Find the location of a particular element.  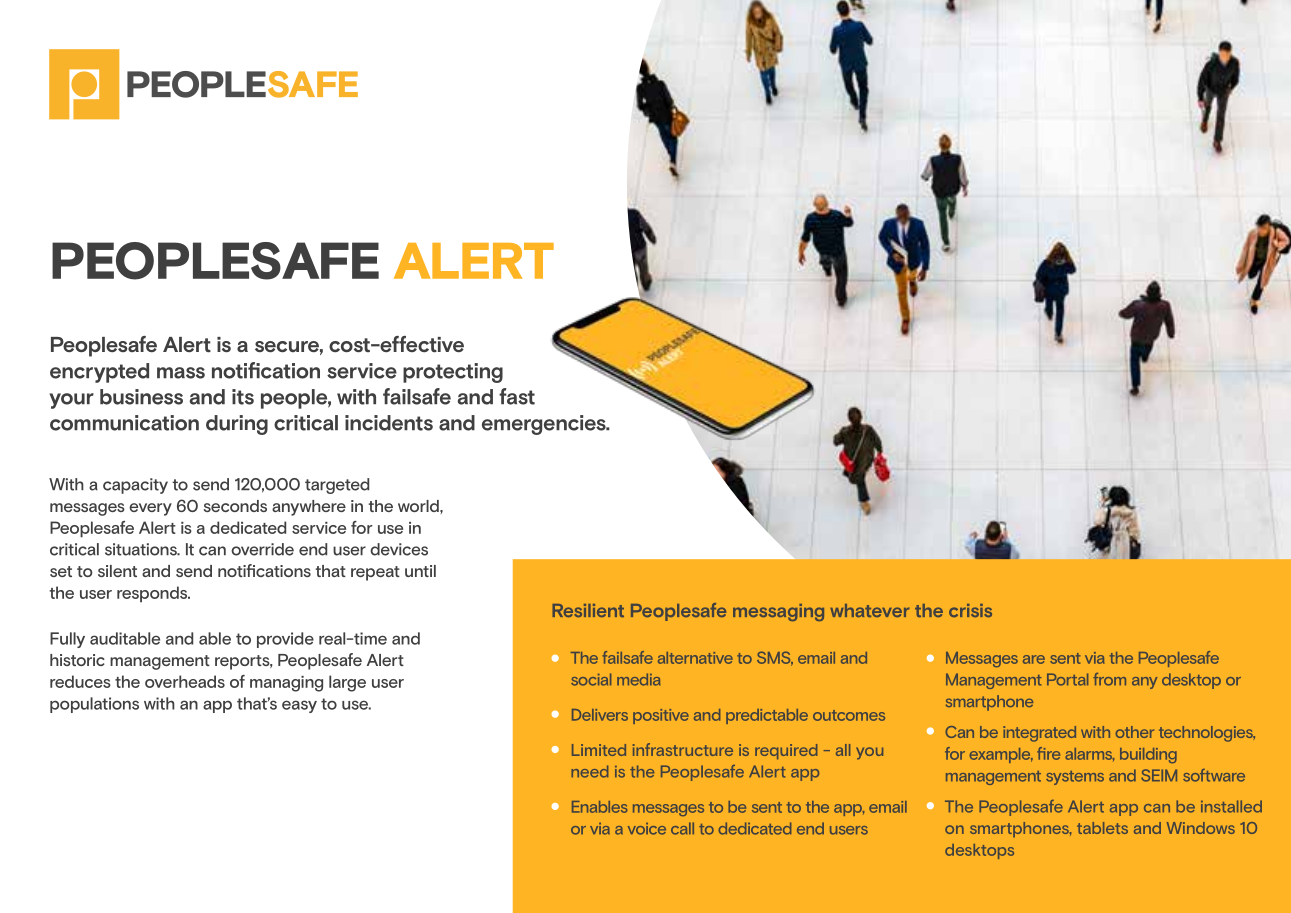

need is located at coordinates (589, 771).
